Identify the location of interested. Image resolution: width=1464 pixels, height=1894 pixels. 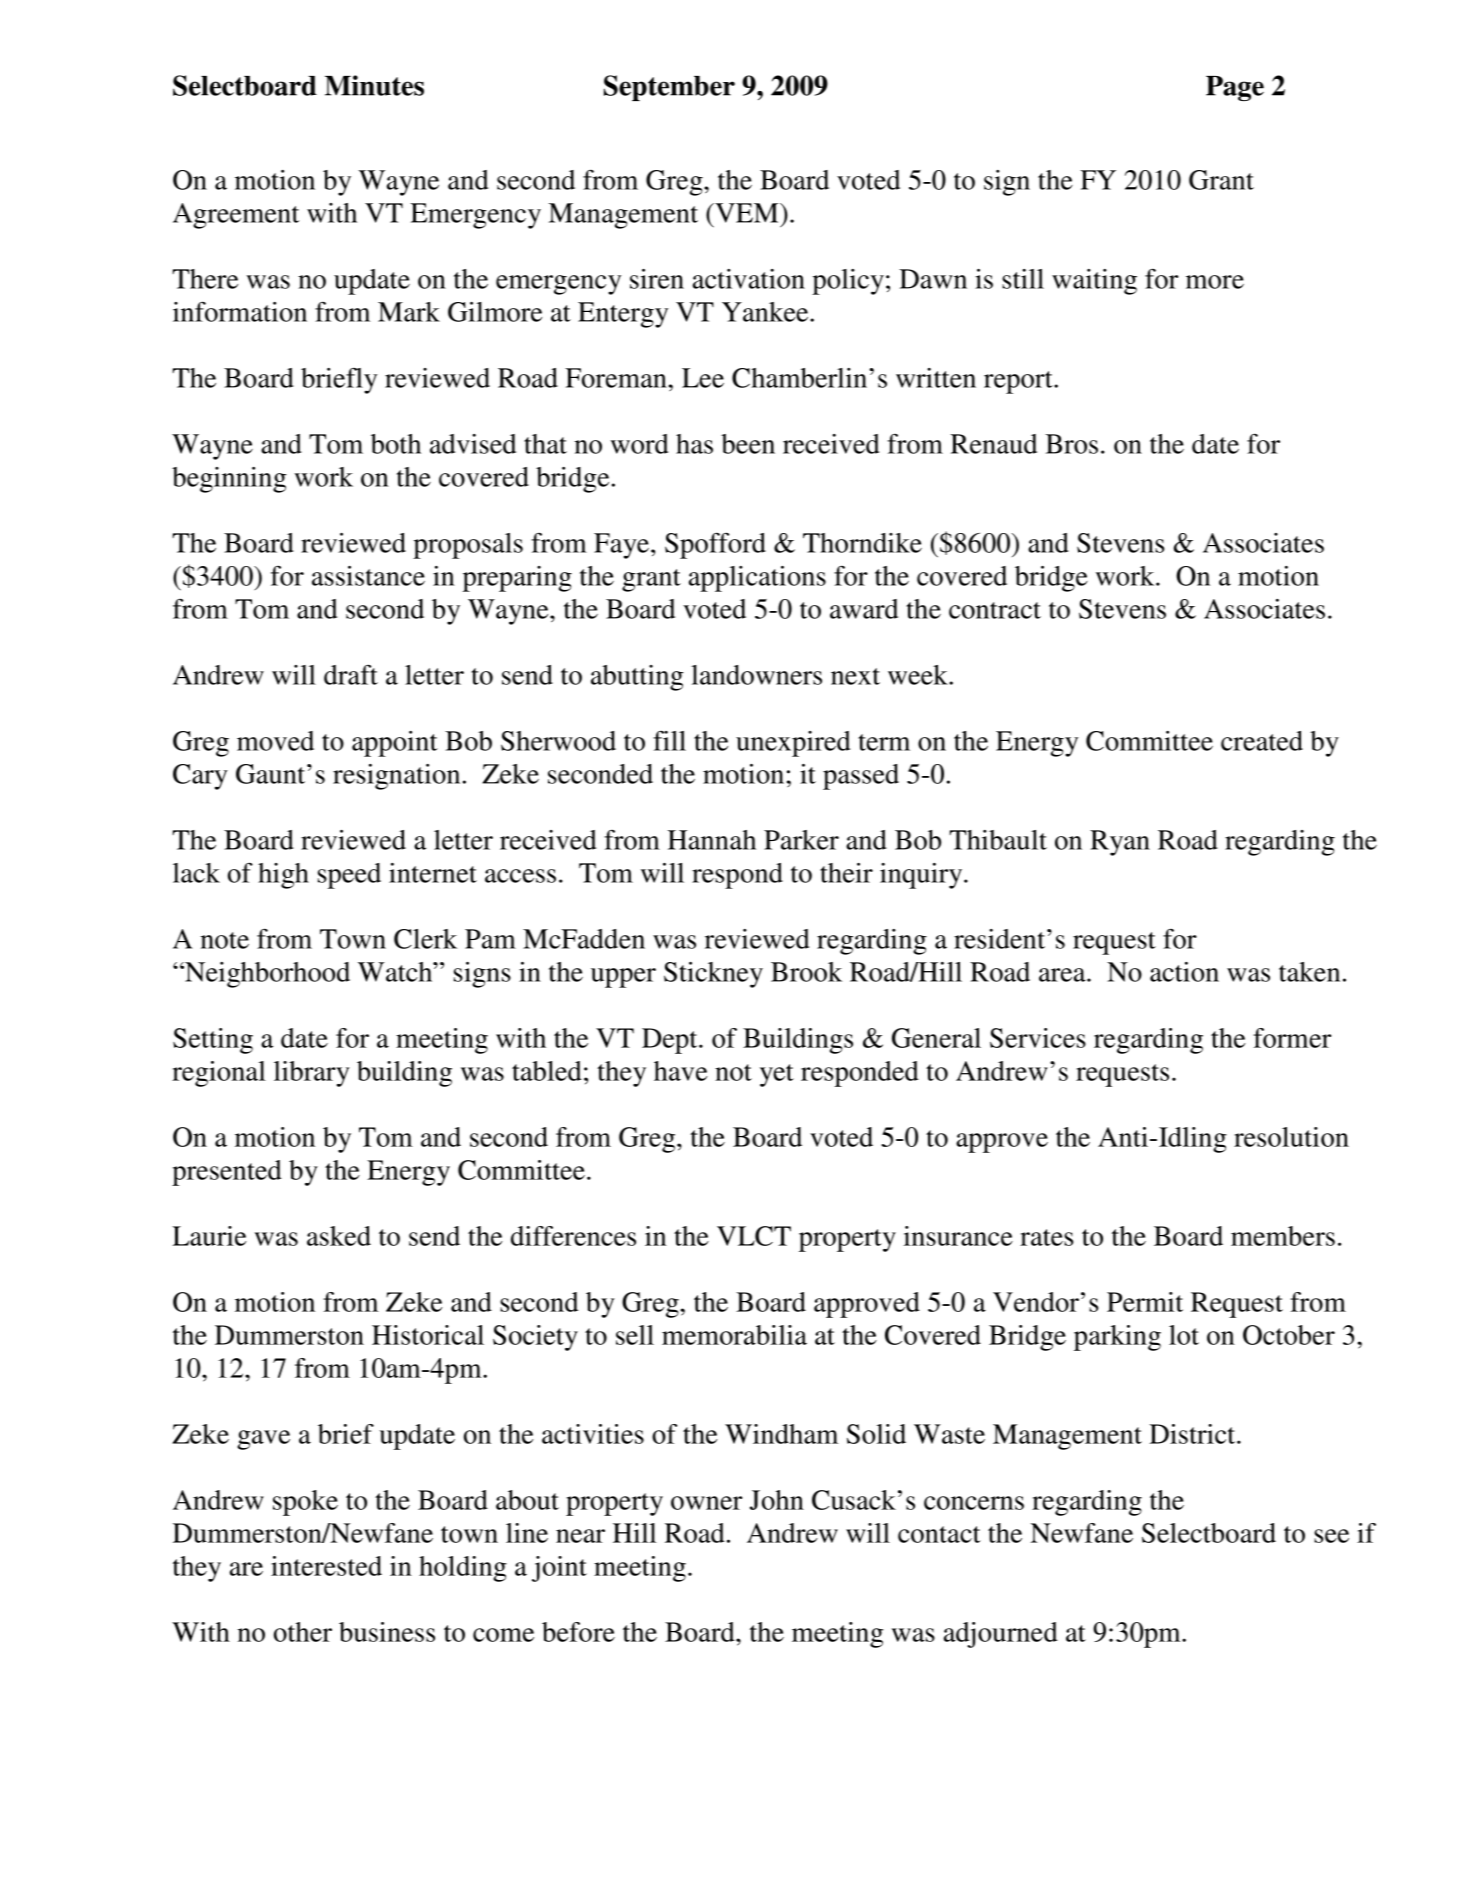
(326, 1566).
